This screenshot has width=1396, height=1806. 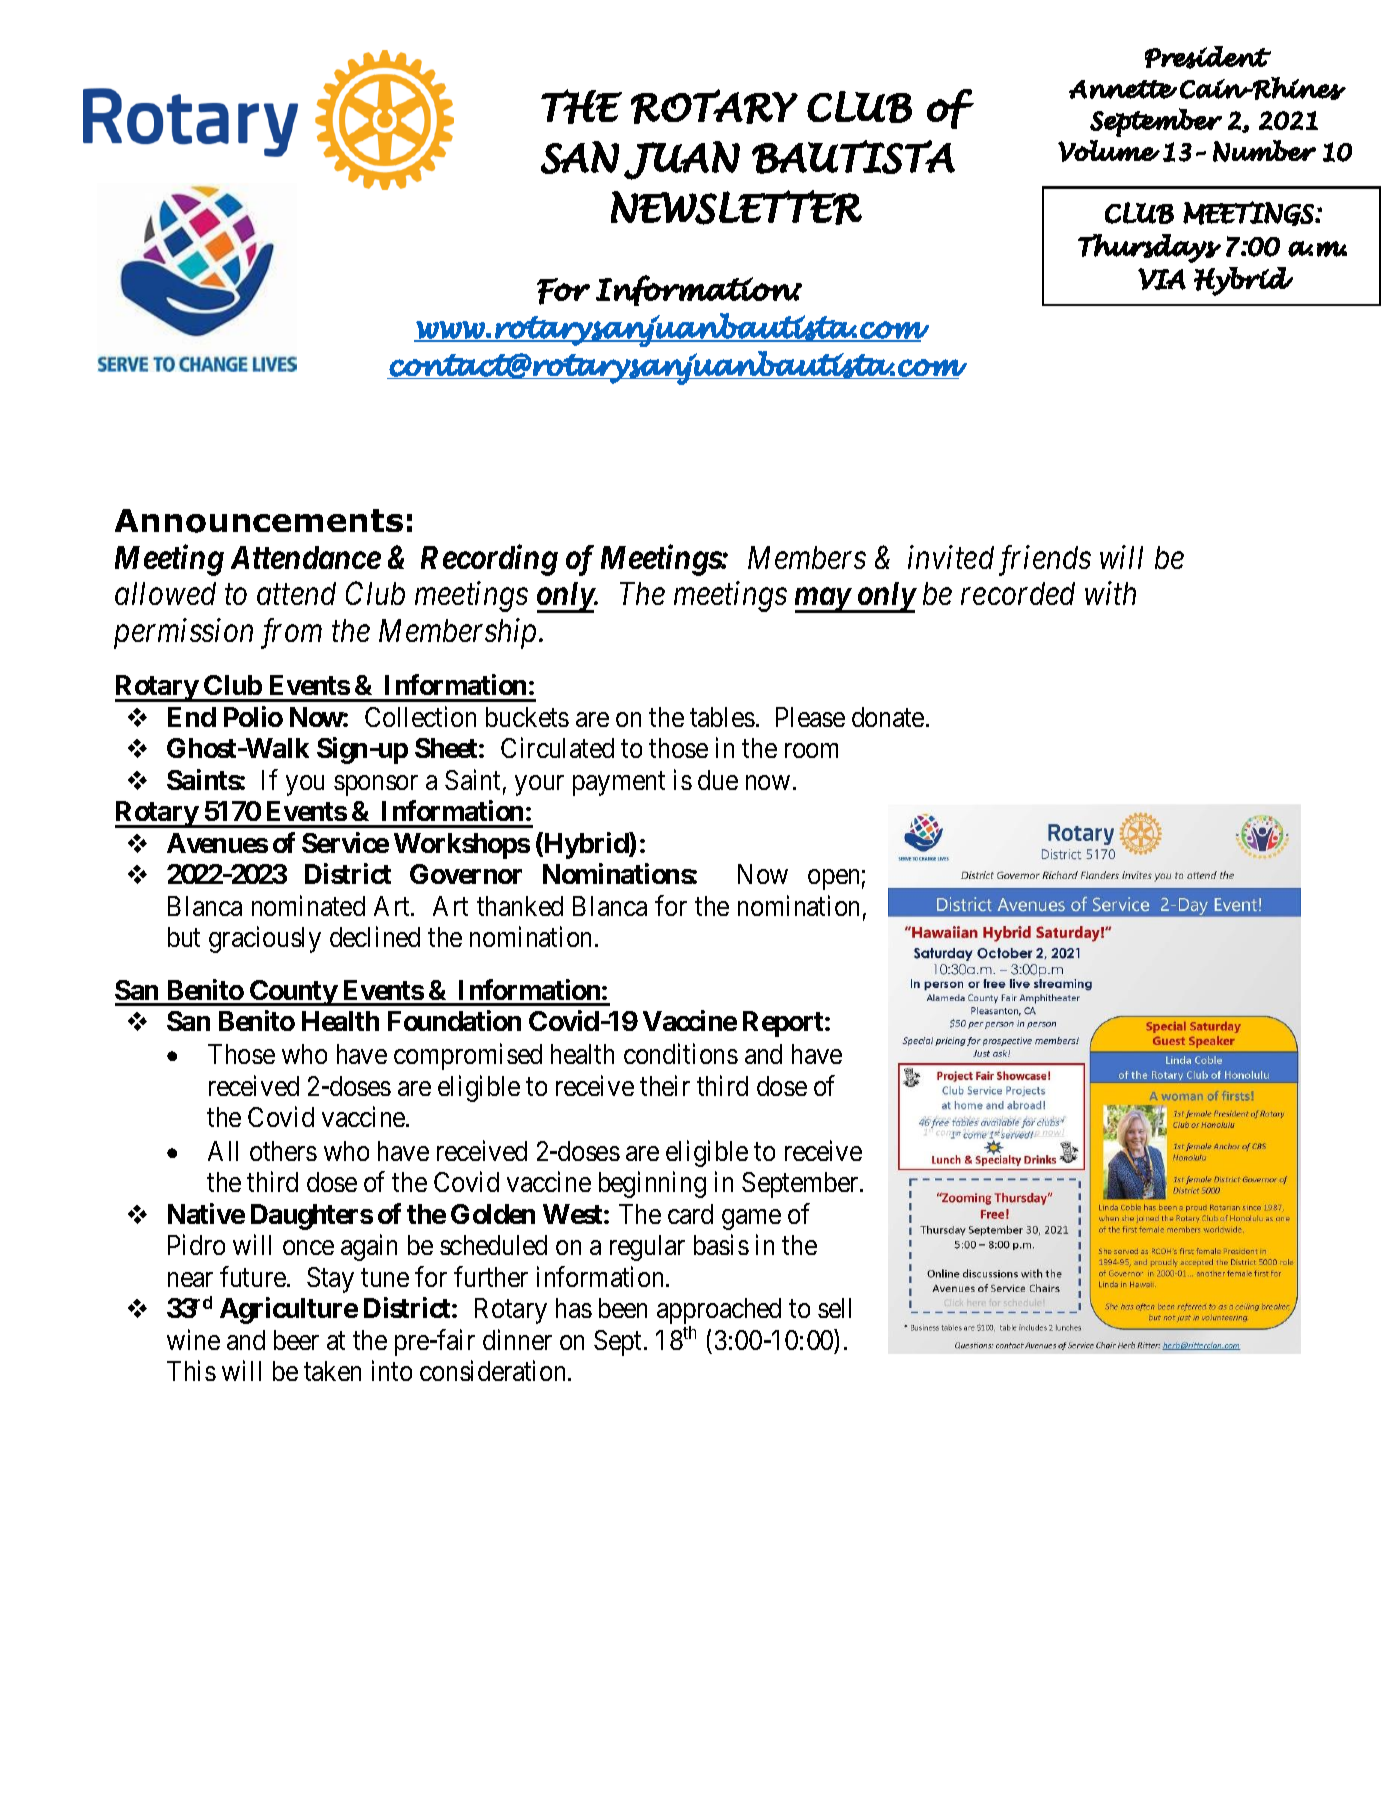 What do you see at coordinates (736, 207) in the screenshot?
I see `NEWSLETTER` at bounding box center [736, 207].
